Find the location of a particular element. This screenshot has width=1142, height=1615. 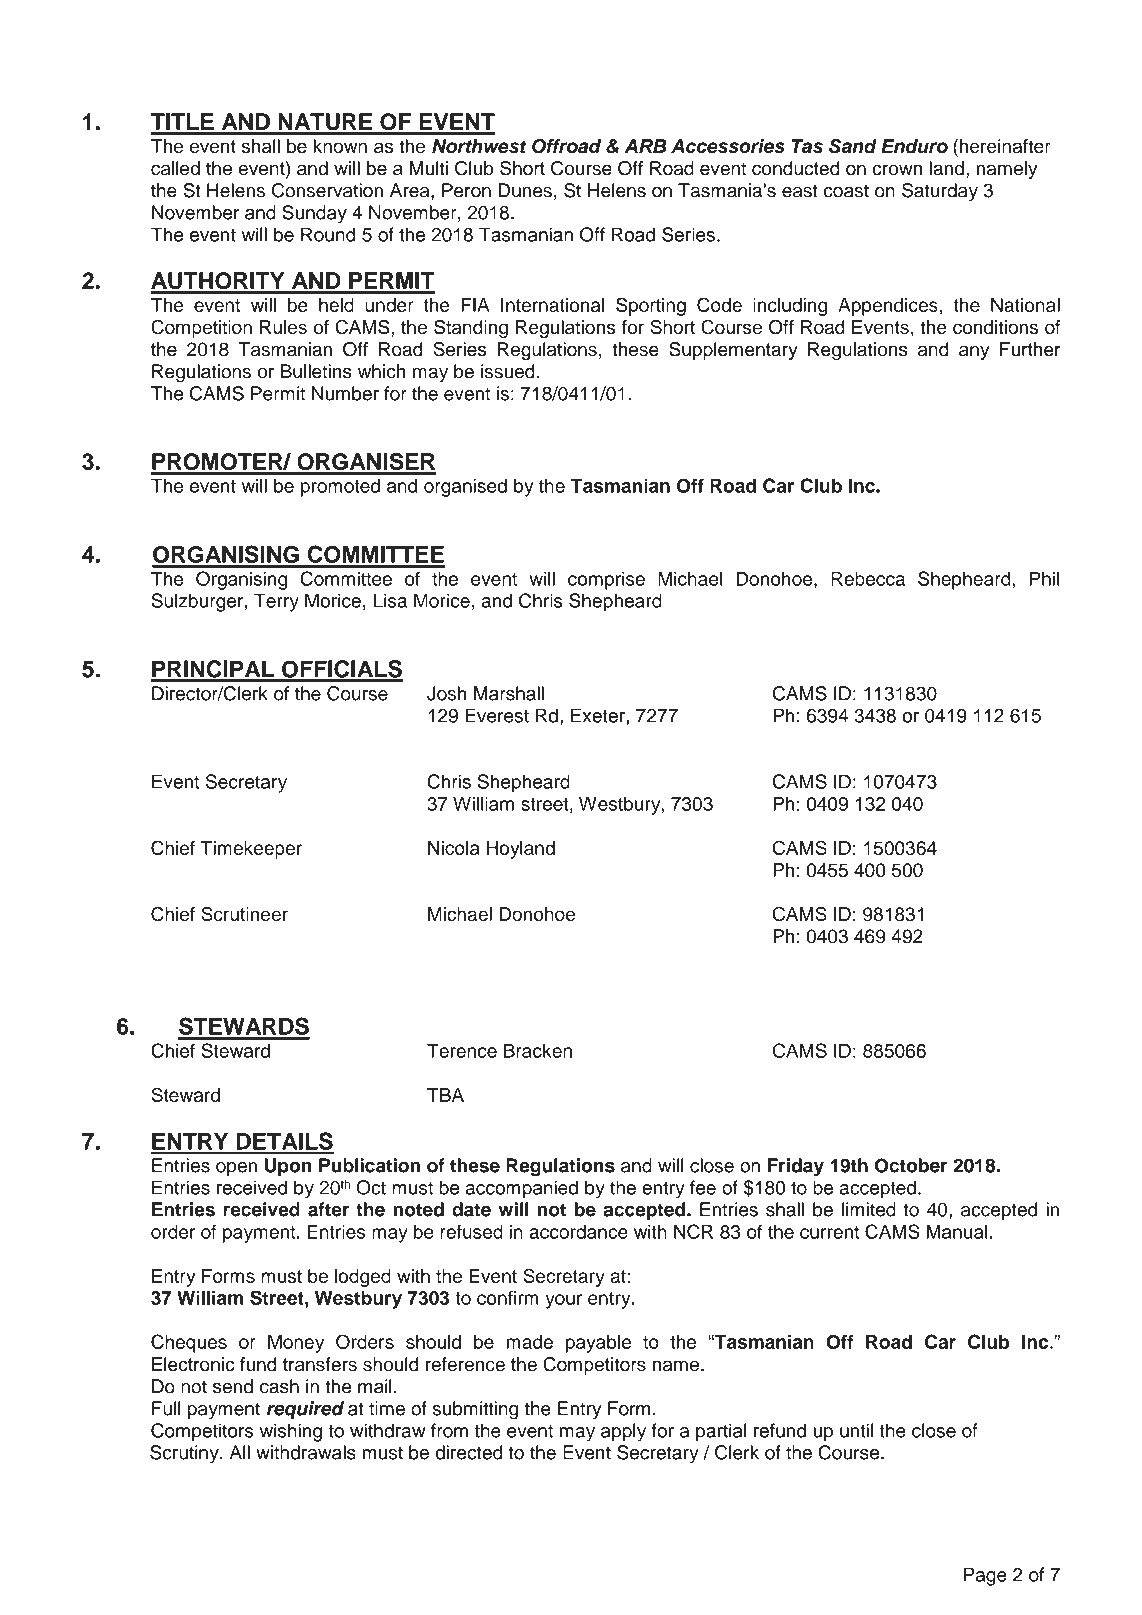

Saturday is located at coordinates (940, 192).
